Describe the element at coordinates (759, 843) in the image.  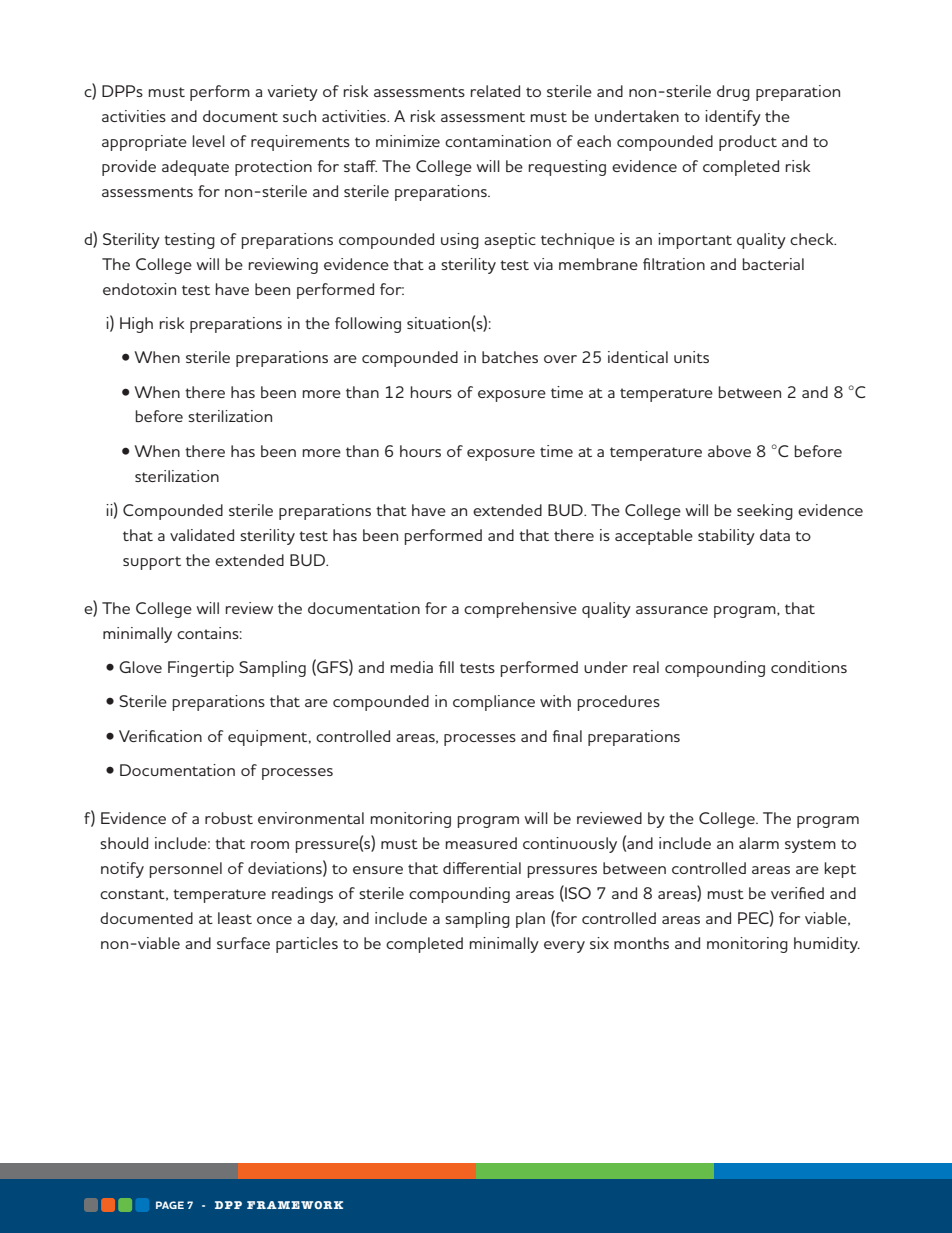
I see `alarm` at that location.
